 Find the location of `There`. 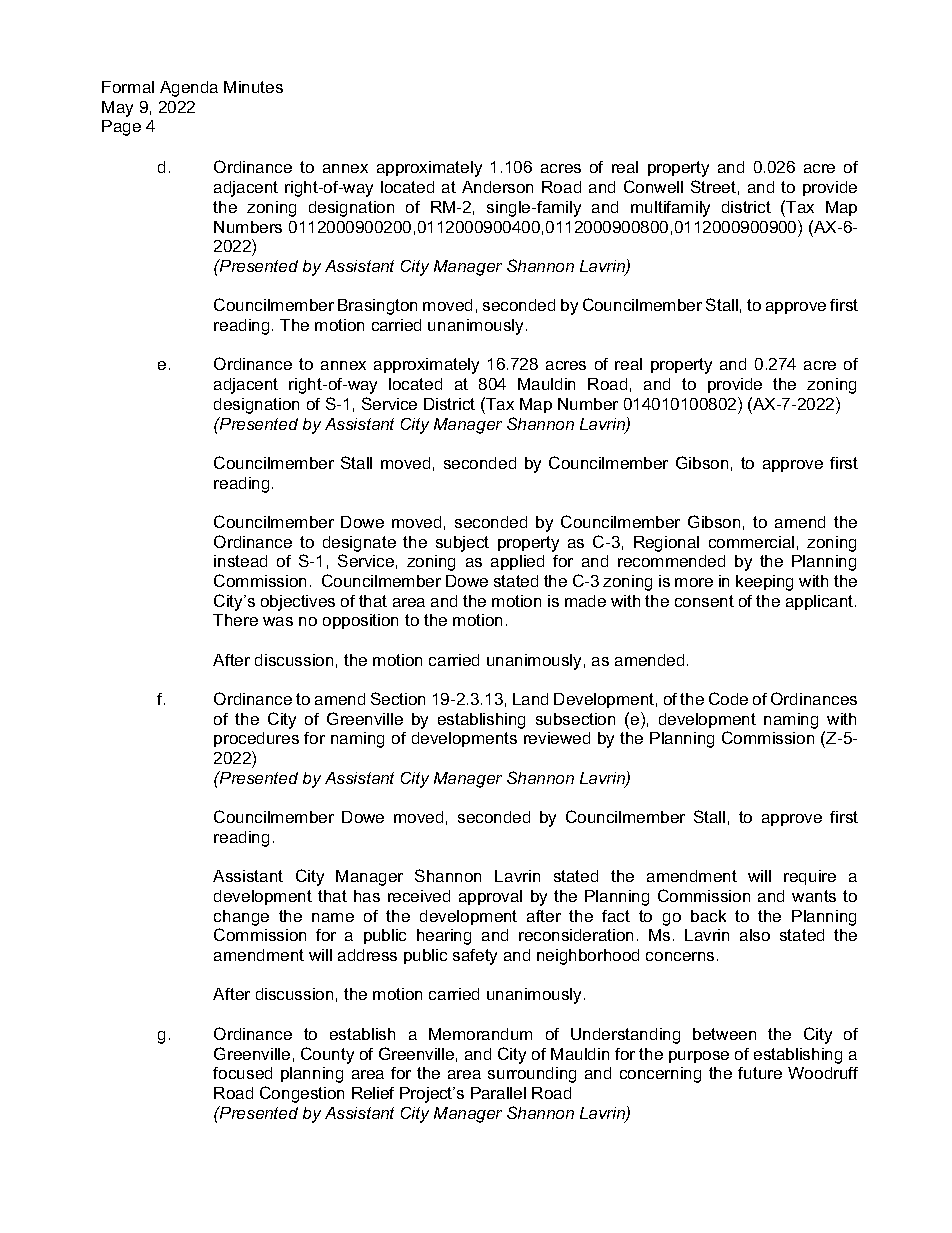

There is located at coordinates (235, 620).
